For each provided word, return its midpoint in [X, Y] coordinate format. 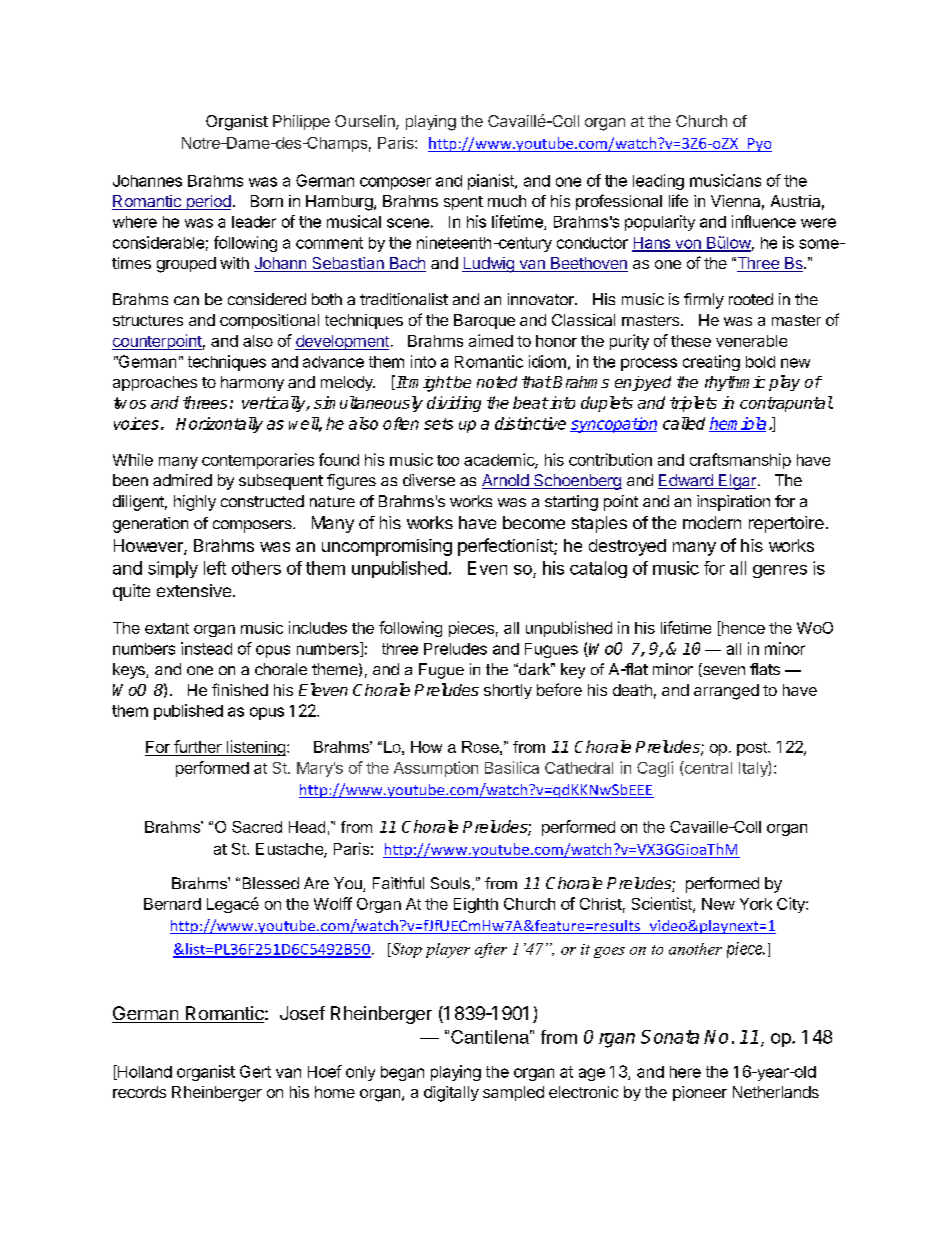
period [207, 202]
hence [742, 628]
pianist [492, 182]
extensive [194, 590]
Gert [255, 1071]
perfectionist [506, 547]
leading [658, 182]
